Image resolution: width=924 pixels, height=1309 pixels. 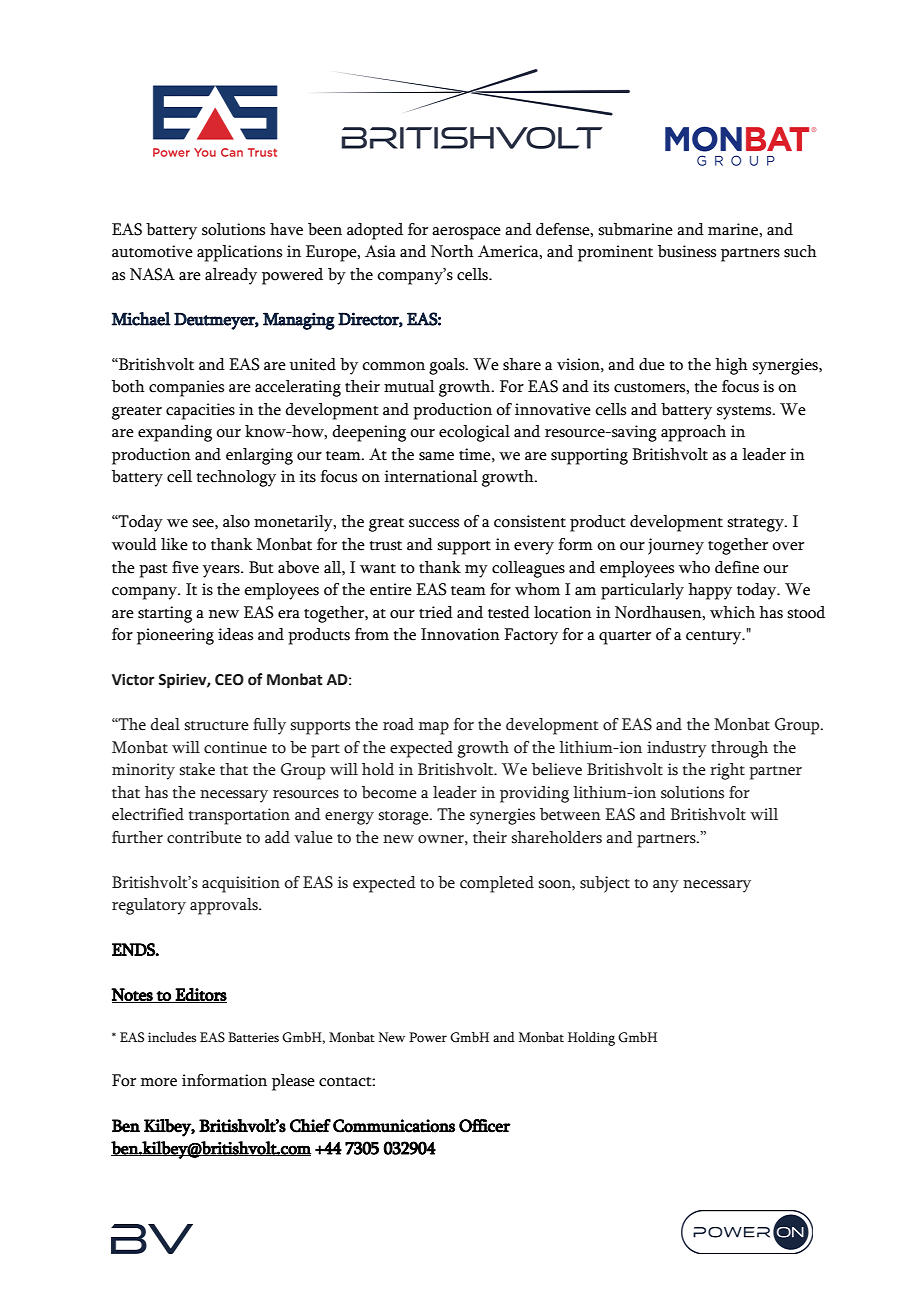 I want to click on success, so click(x=434, y=523).
